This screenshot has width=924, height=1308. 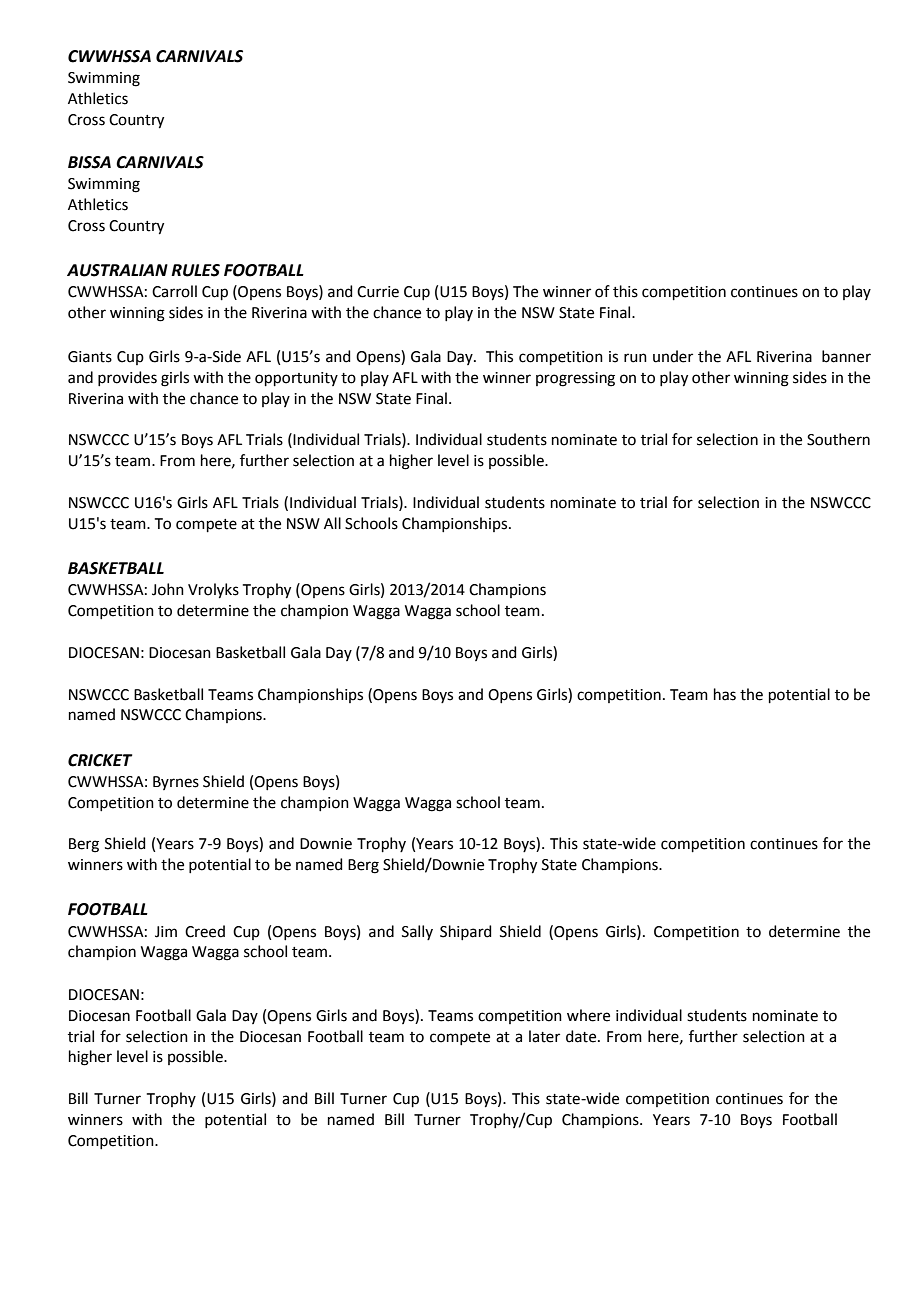 I want to click on under, so click(x=673, y=356).
